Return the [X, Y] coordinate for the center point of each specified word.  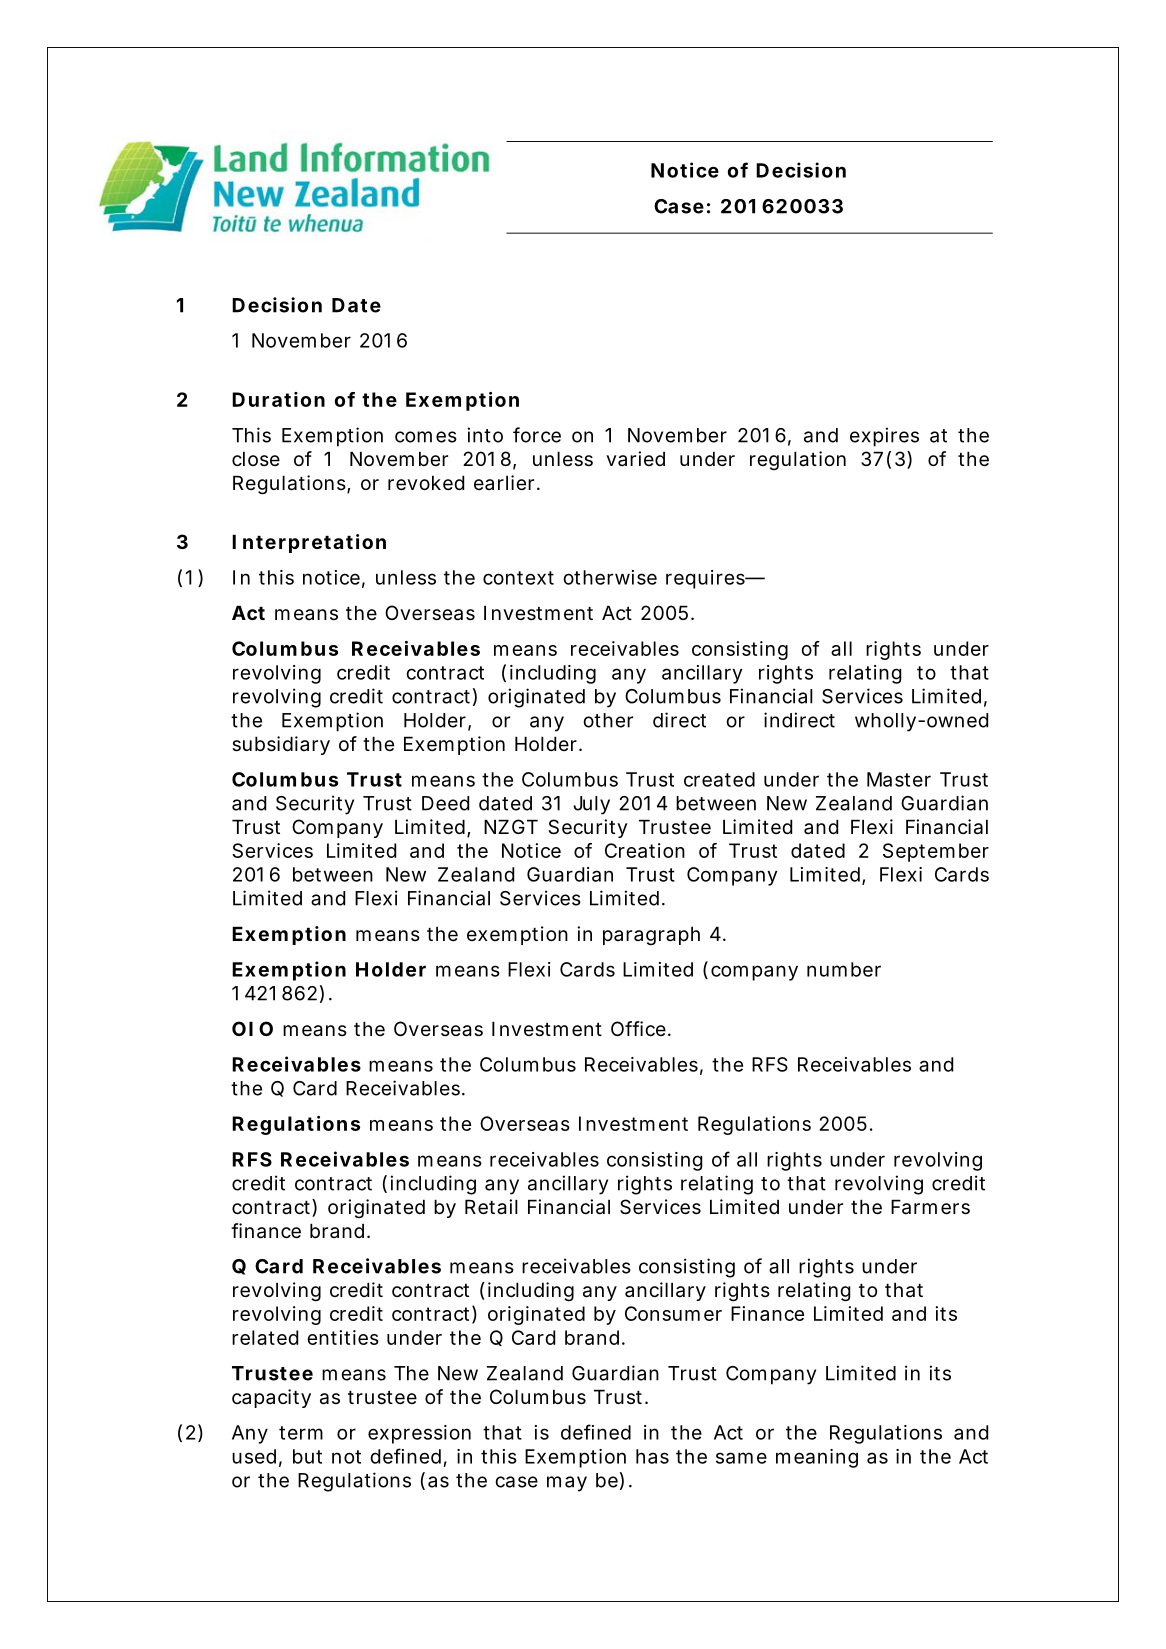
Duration [278, 399]
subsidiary [281, 745]
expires [884, 437]
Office [638, 1028]
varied [635, 458]
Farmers [930, 1207]
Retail [491, 1207]
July [591, 805]
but [307, 1456]
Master [899, 779]
